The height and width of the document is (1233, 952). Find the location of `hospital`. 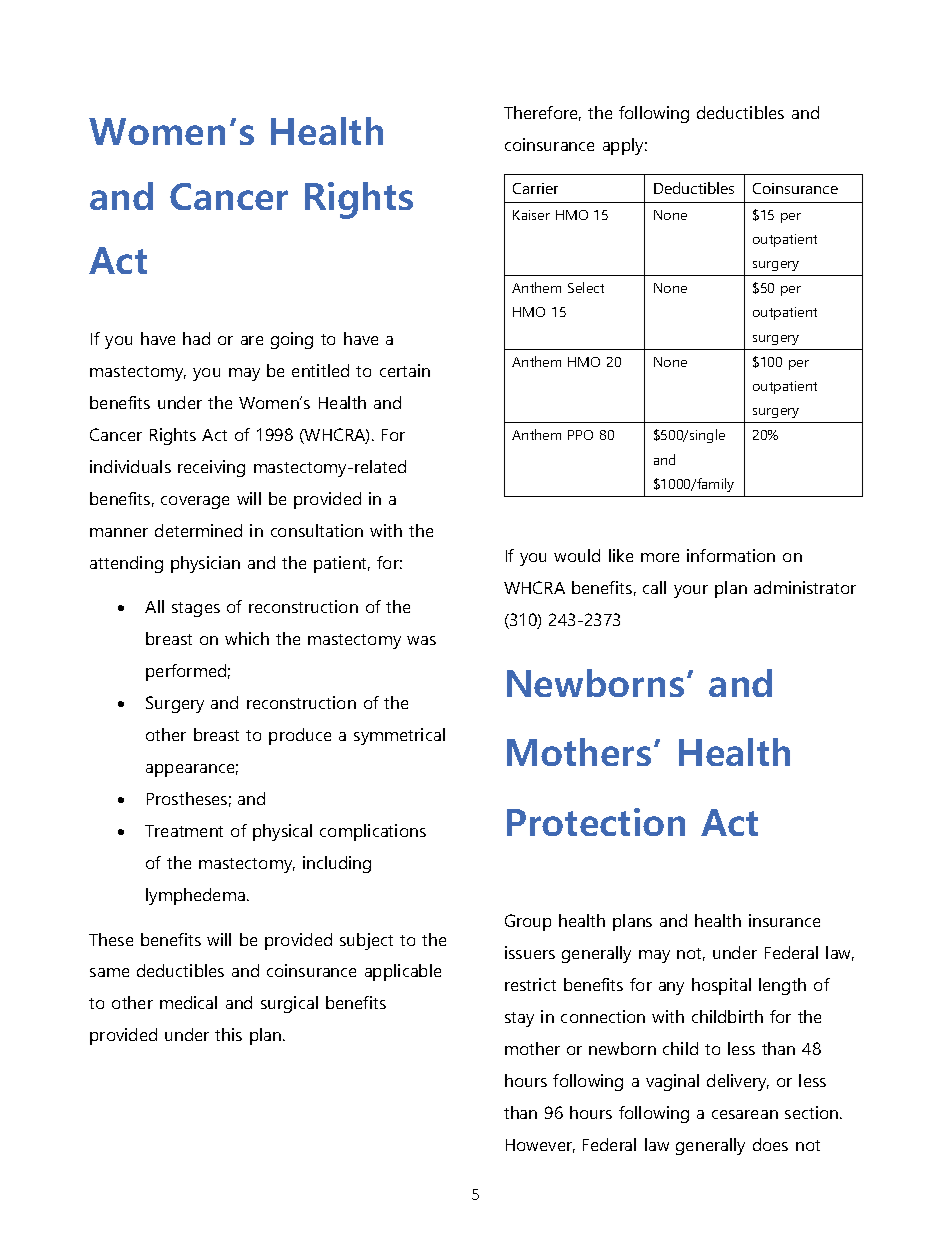

hospital is located at coordinates (721, 986).
